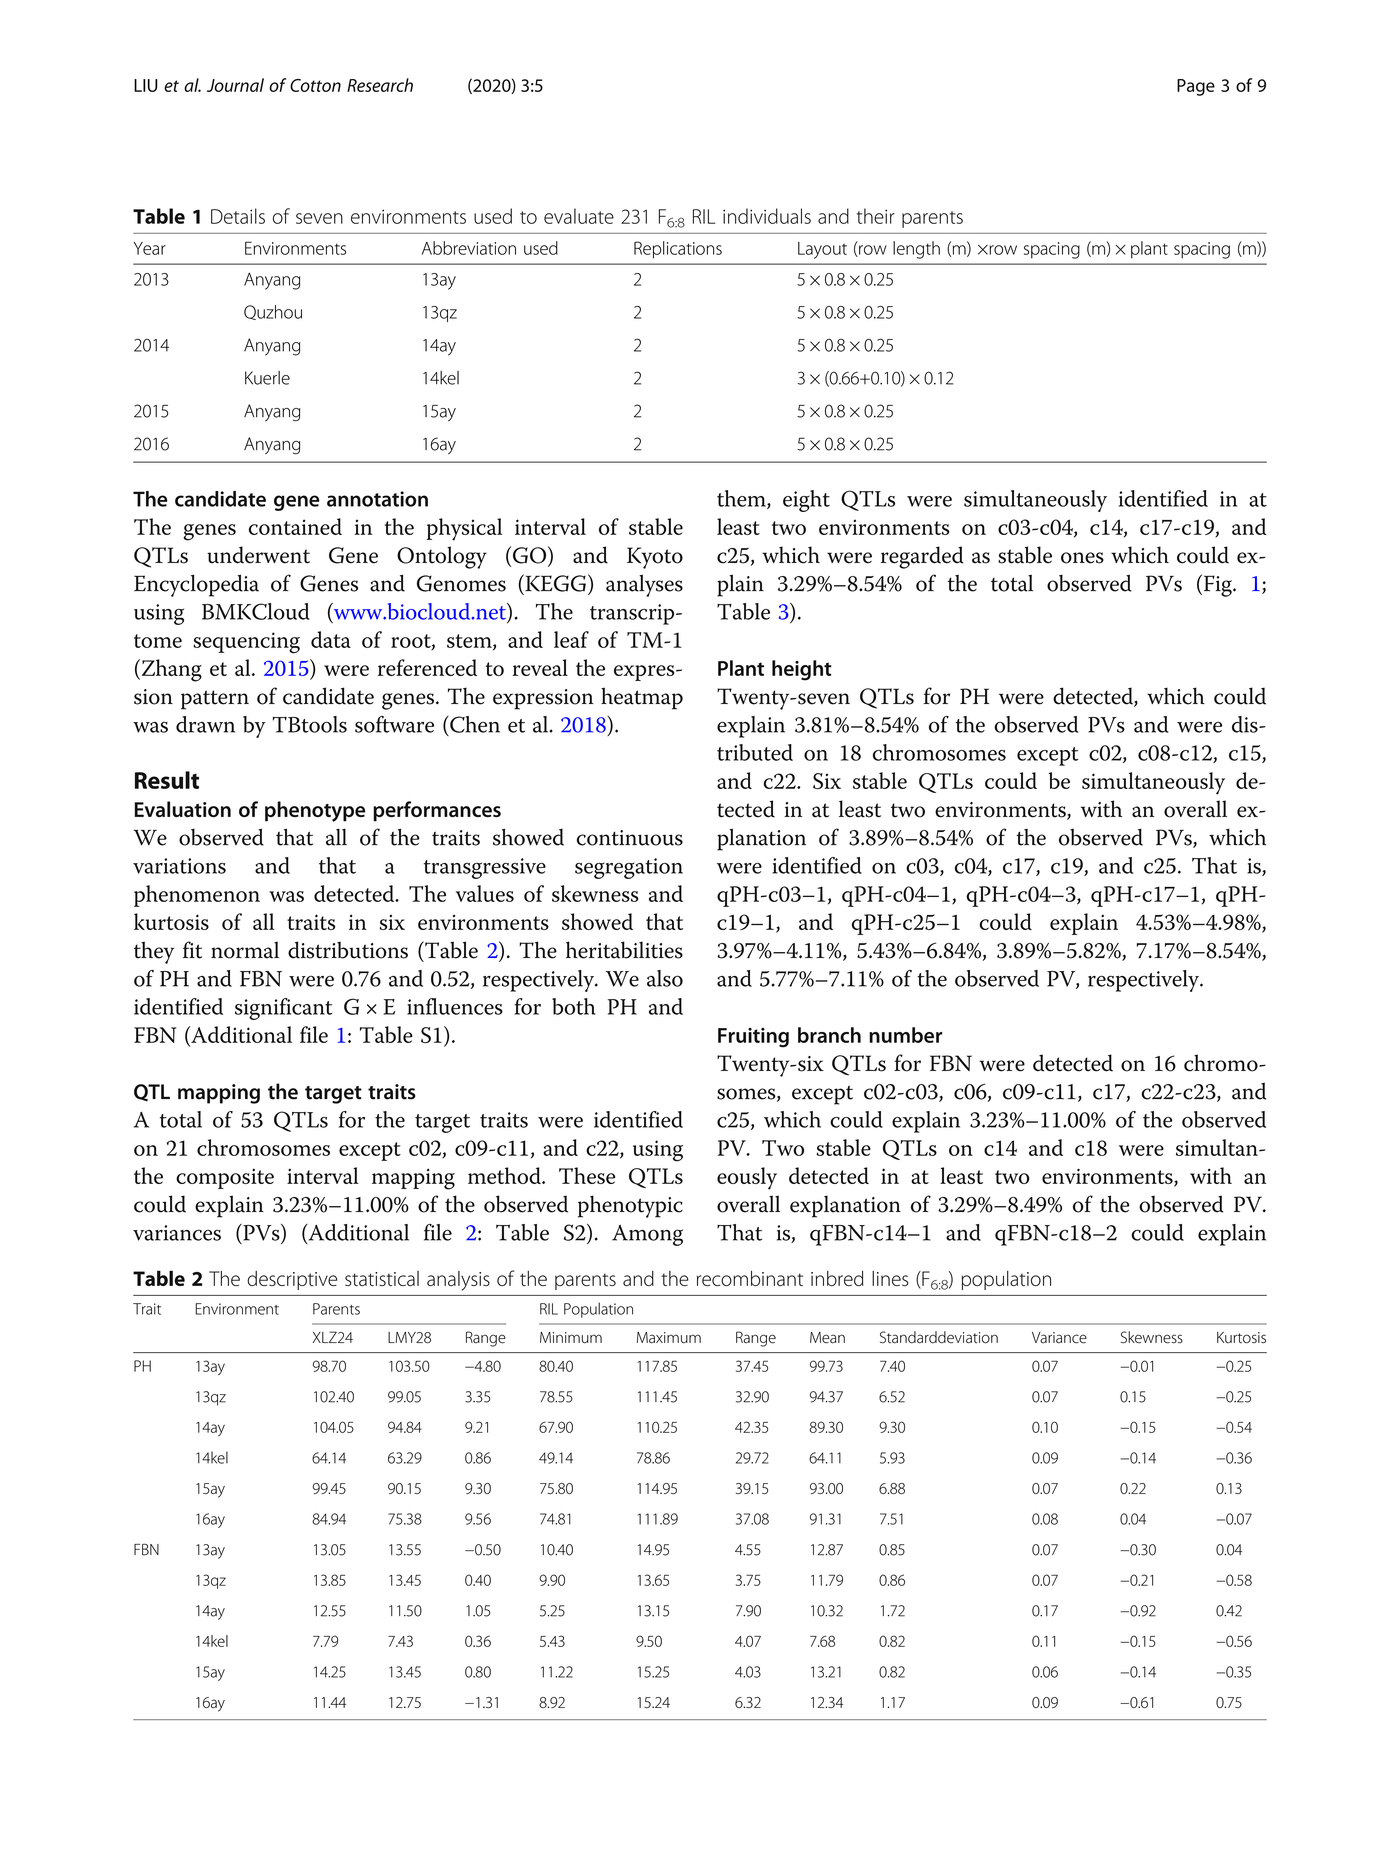  I want to click on lines, so click(890, 1278).
